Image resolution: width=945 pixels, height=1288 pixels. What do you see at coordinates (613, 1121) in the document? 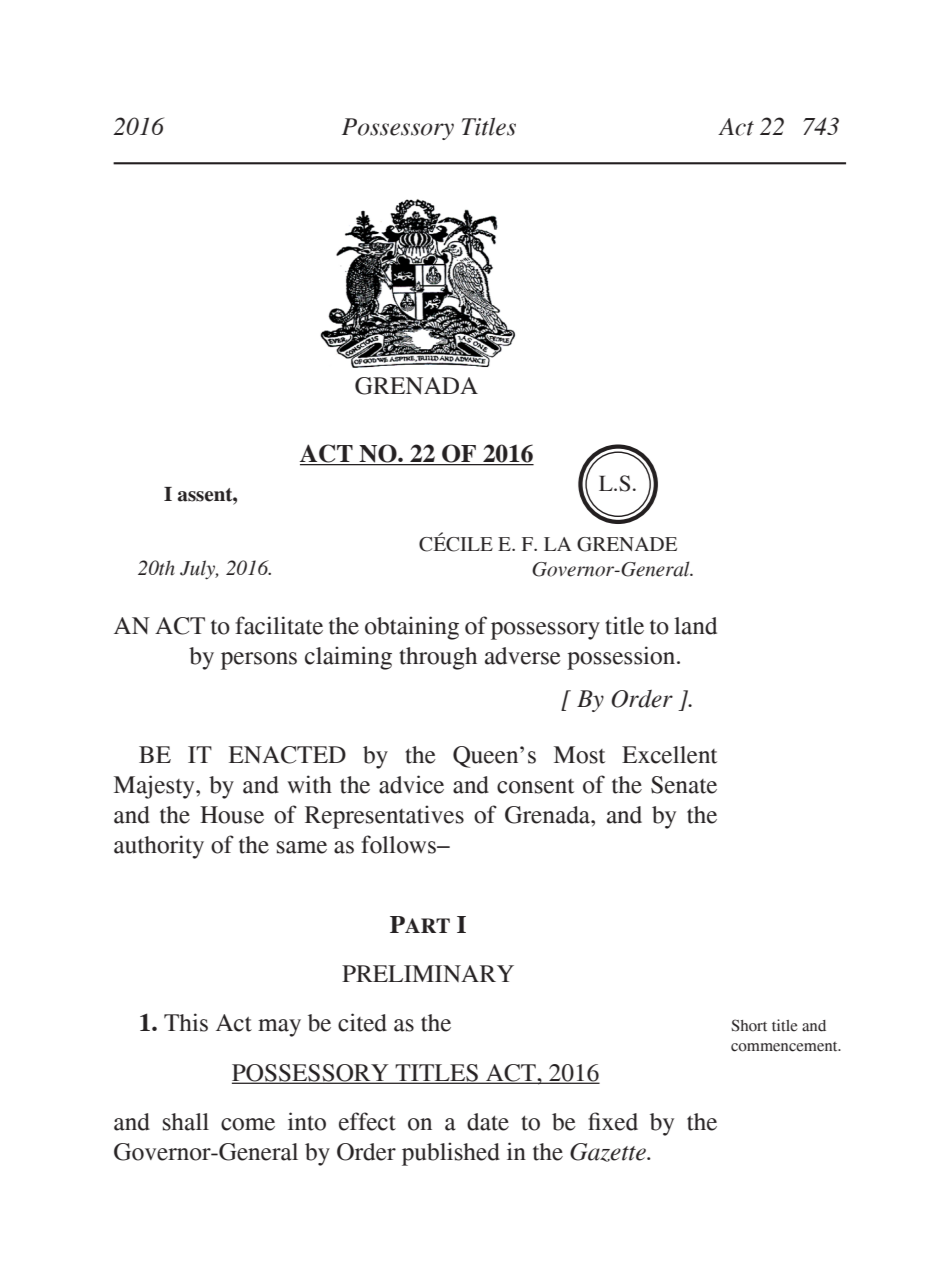
I see `fixed` at bounding box center [613, 1121].
